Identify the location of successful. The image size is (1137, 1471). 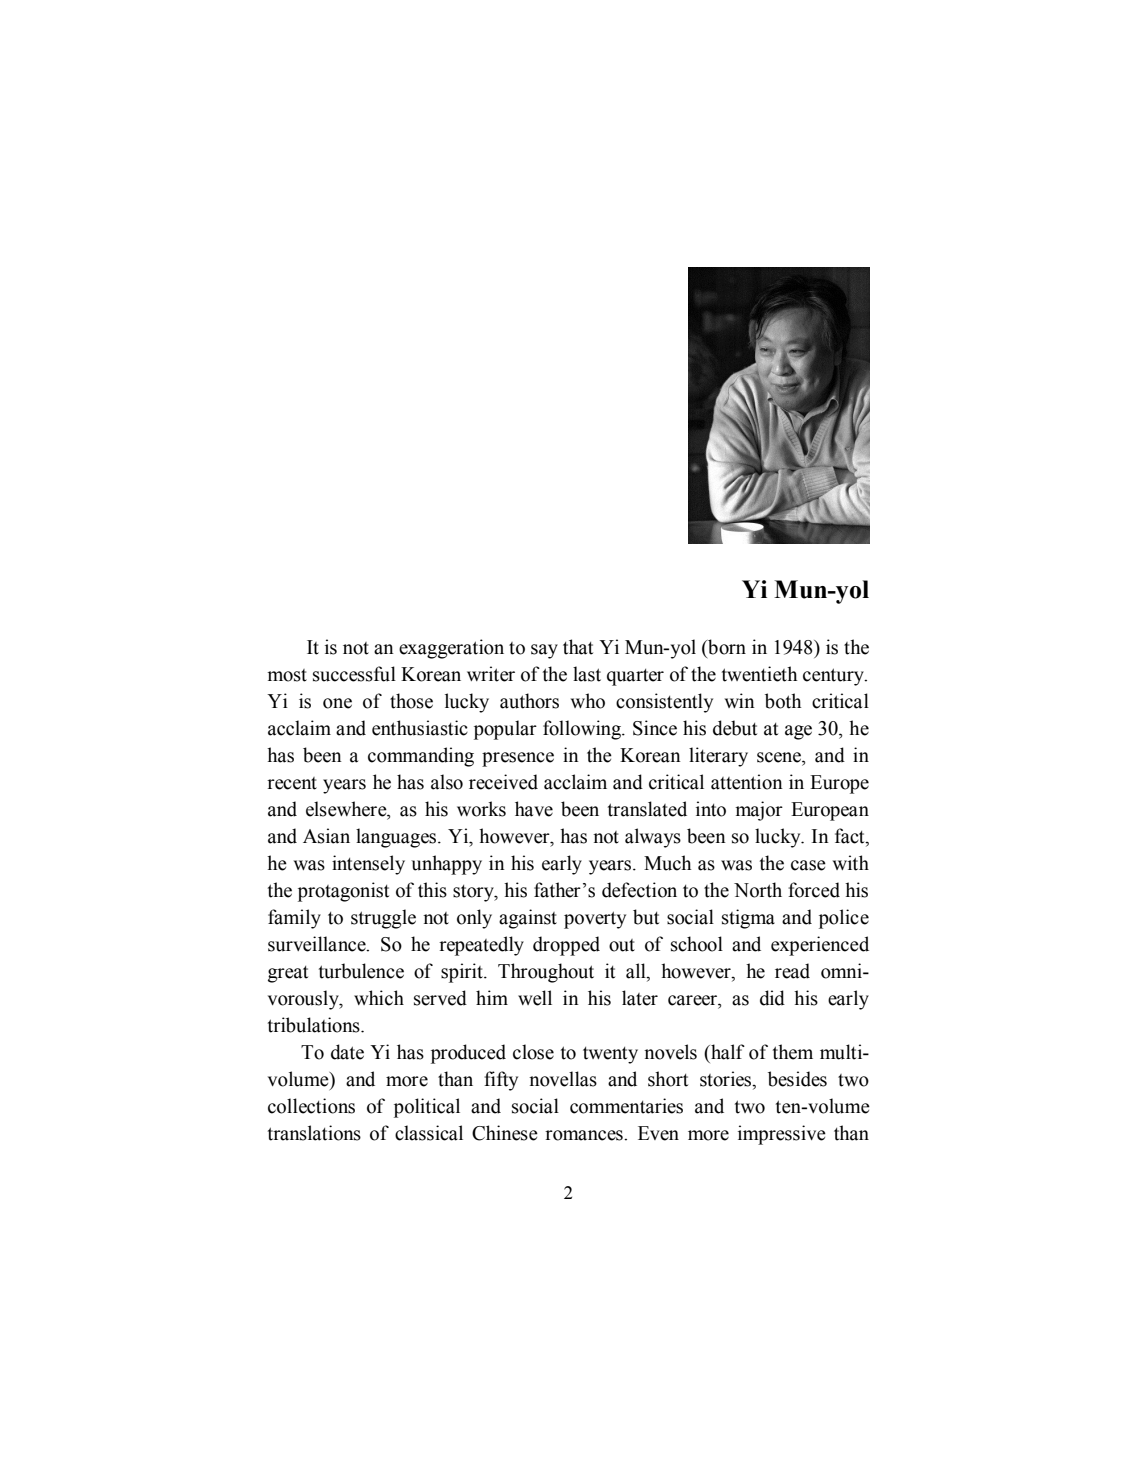
(354, 674).
